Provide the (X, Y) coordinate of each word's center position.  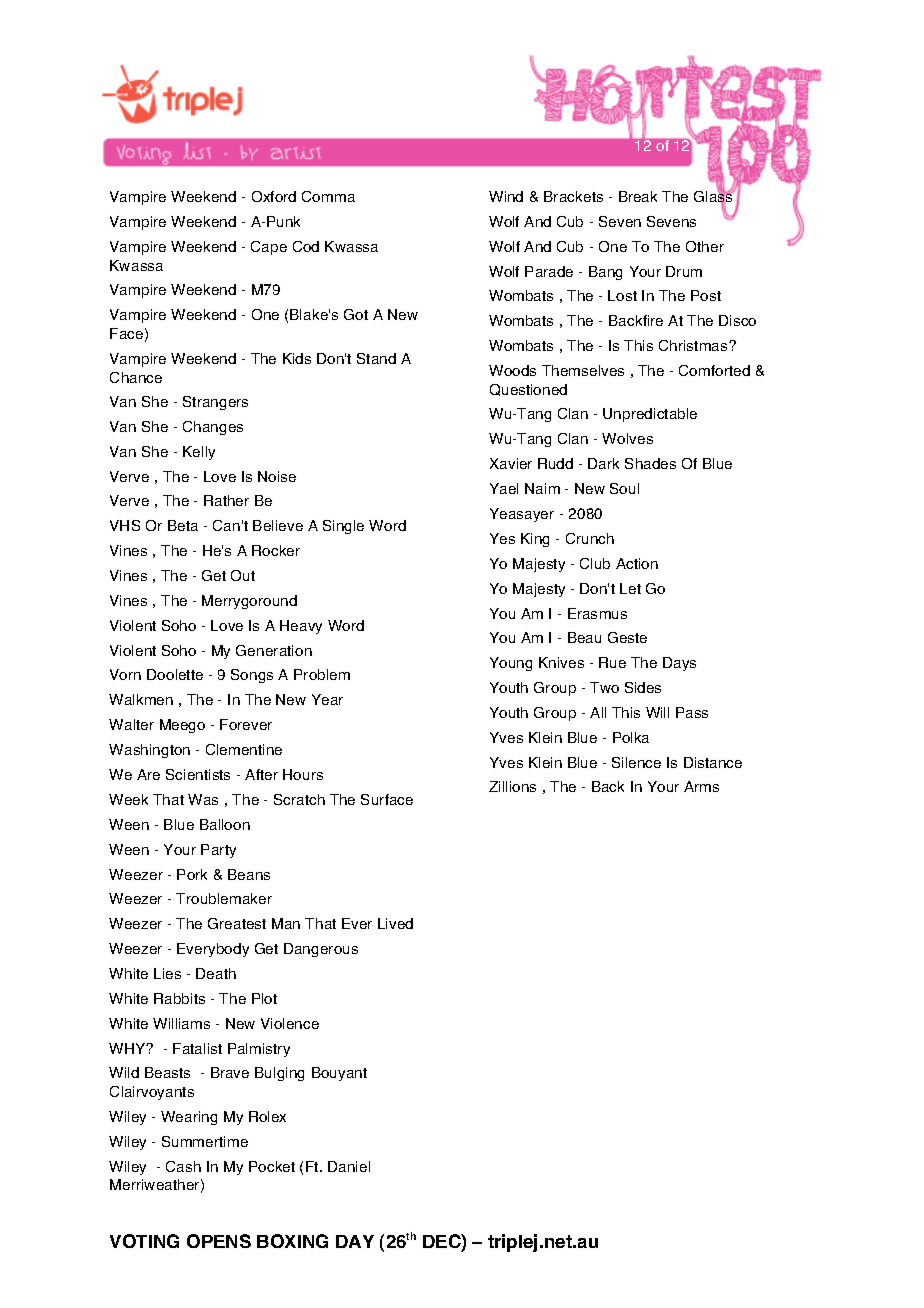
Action (637, 563)
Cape (269, 248)
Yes (502, 538)
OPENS (219, 1241)
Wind (506, 196)
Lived (395, 923)
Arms (701, 786)
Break (638, 196)
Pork (192, 874)
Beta (183, 525)
